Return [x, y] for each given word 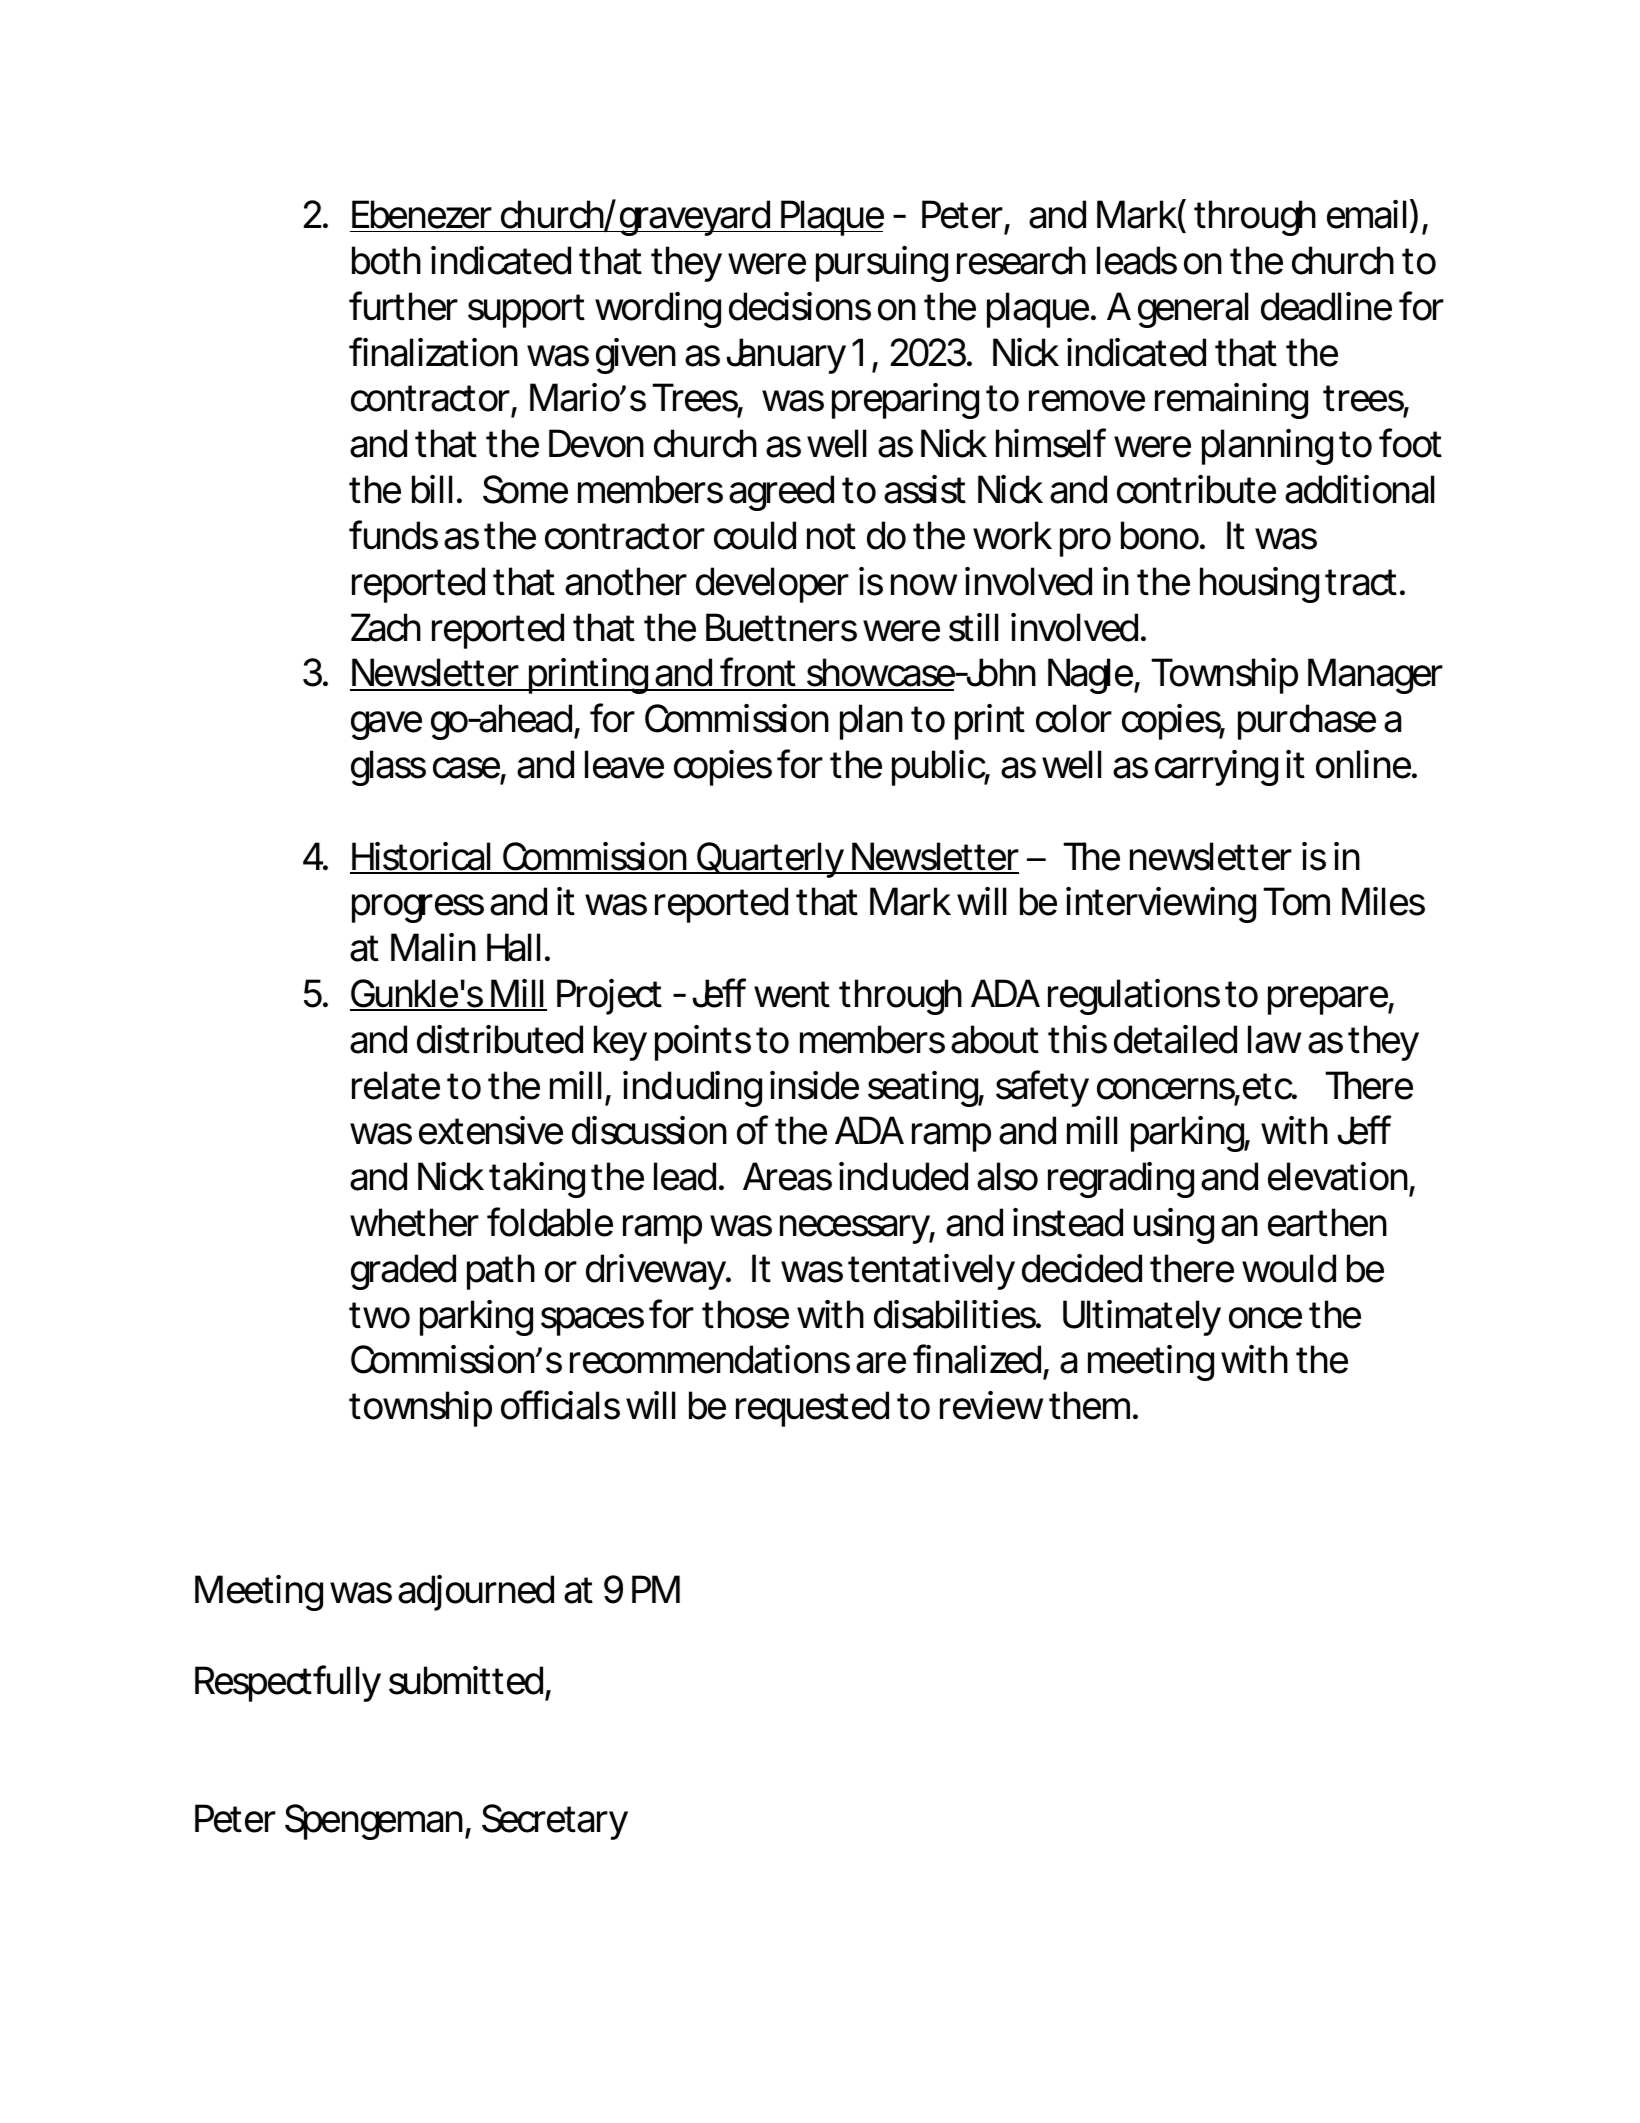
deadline [1326, 306]
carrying [1216, 768]
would [1289, 1268]
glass [388, 768]
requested [812, 1409]
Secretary [555, 1822]
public [941, 768]
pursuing [882, 264]
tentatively [932, 1272]
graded [403, 1272]
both [386, 260]
